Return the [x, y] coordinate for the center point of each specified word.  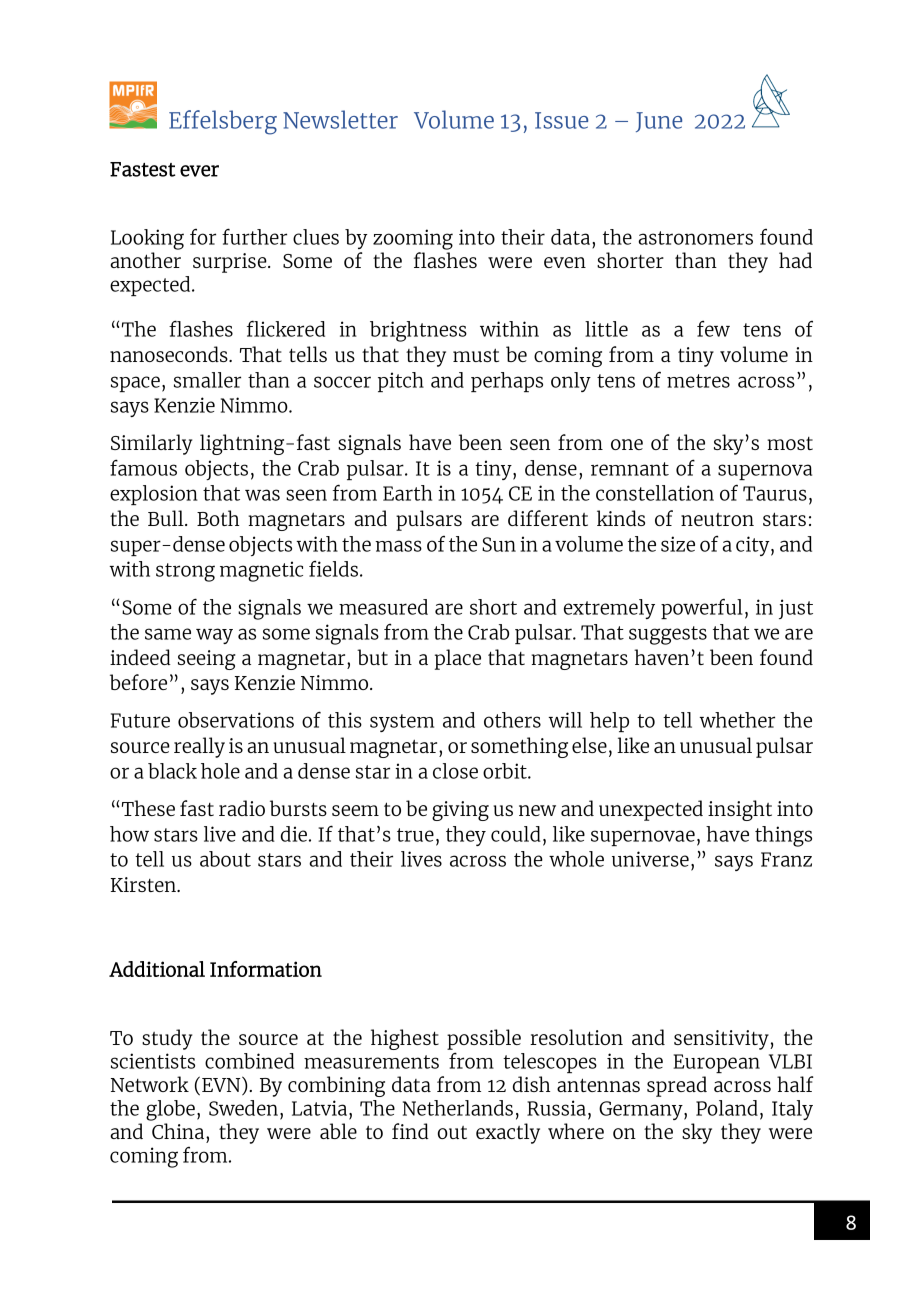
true [415, 835]
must [476, 355]
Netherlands [458, 1108]
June [659, 122]
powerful [702, 608]
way [214, 636]
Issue [561, 120]
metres [698, 381]
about [225, 859]
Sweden [243, 1108]
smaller [207, 380]
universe [650, 859]
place [458, 659]
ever [199, 171]
